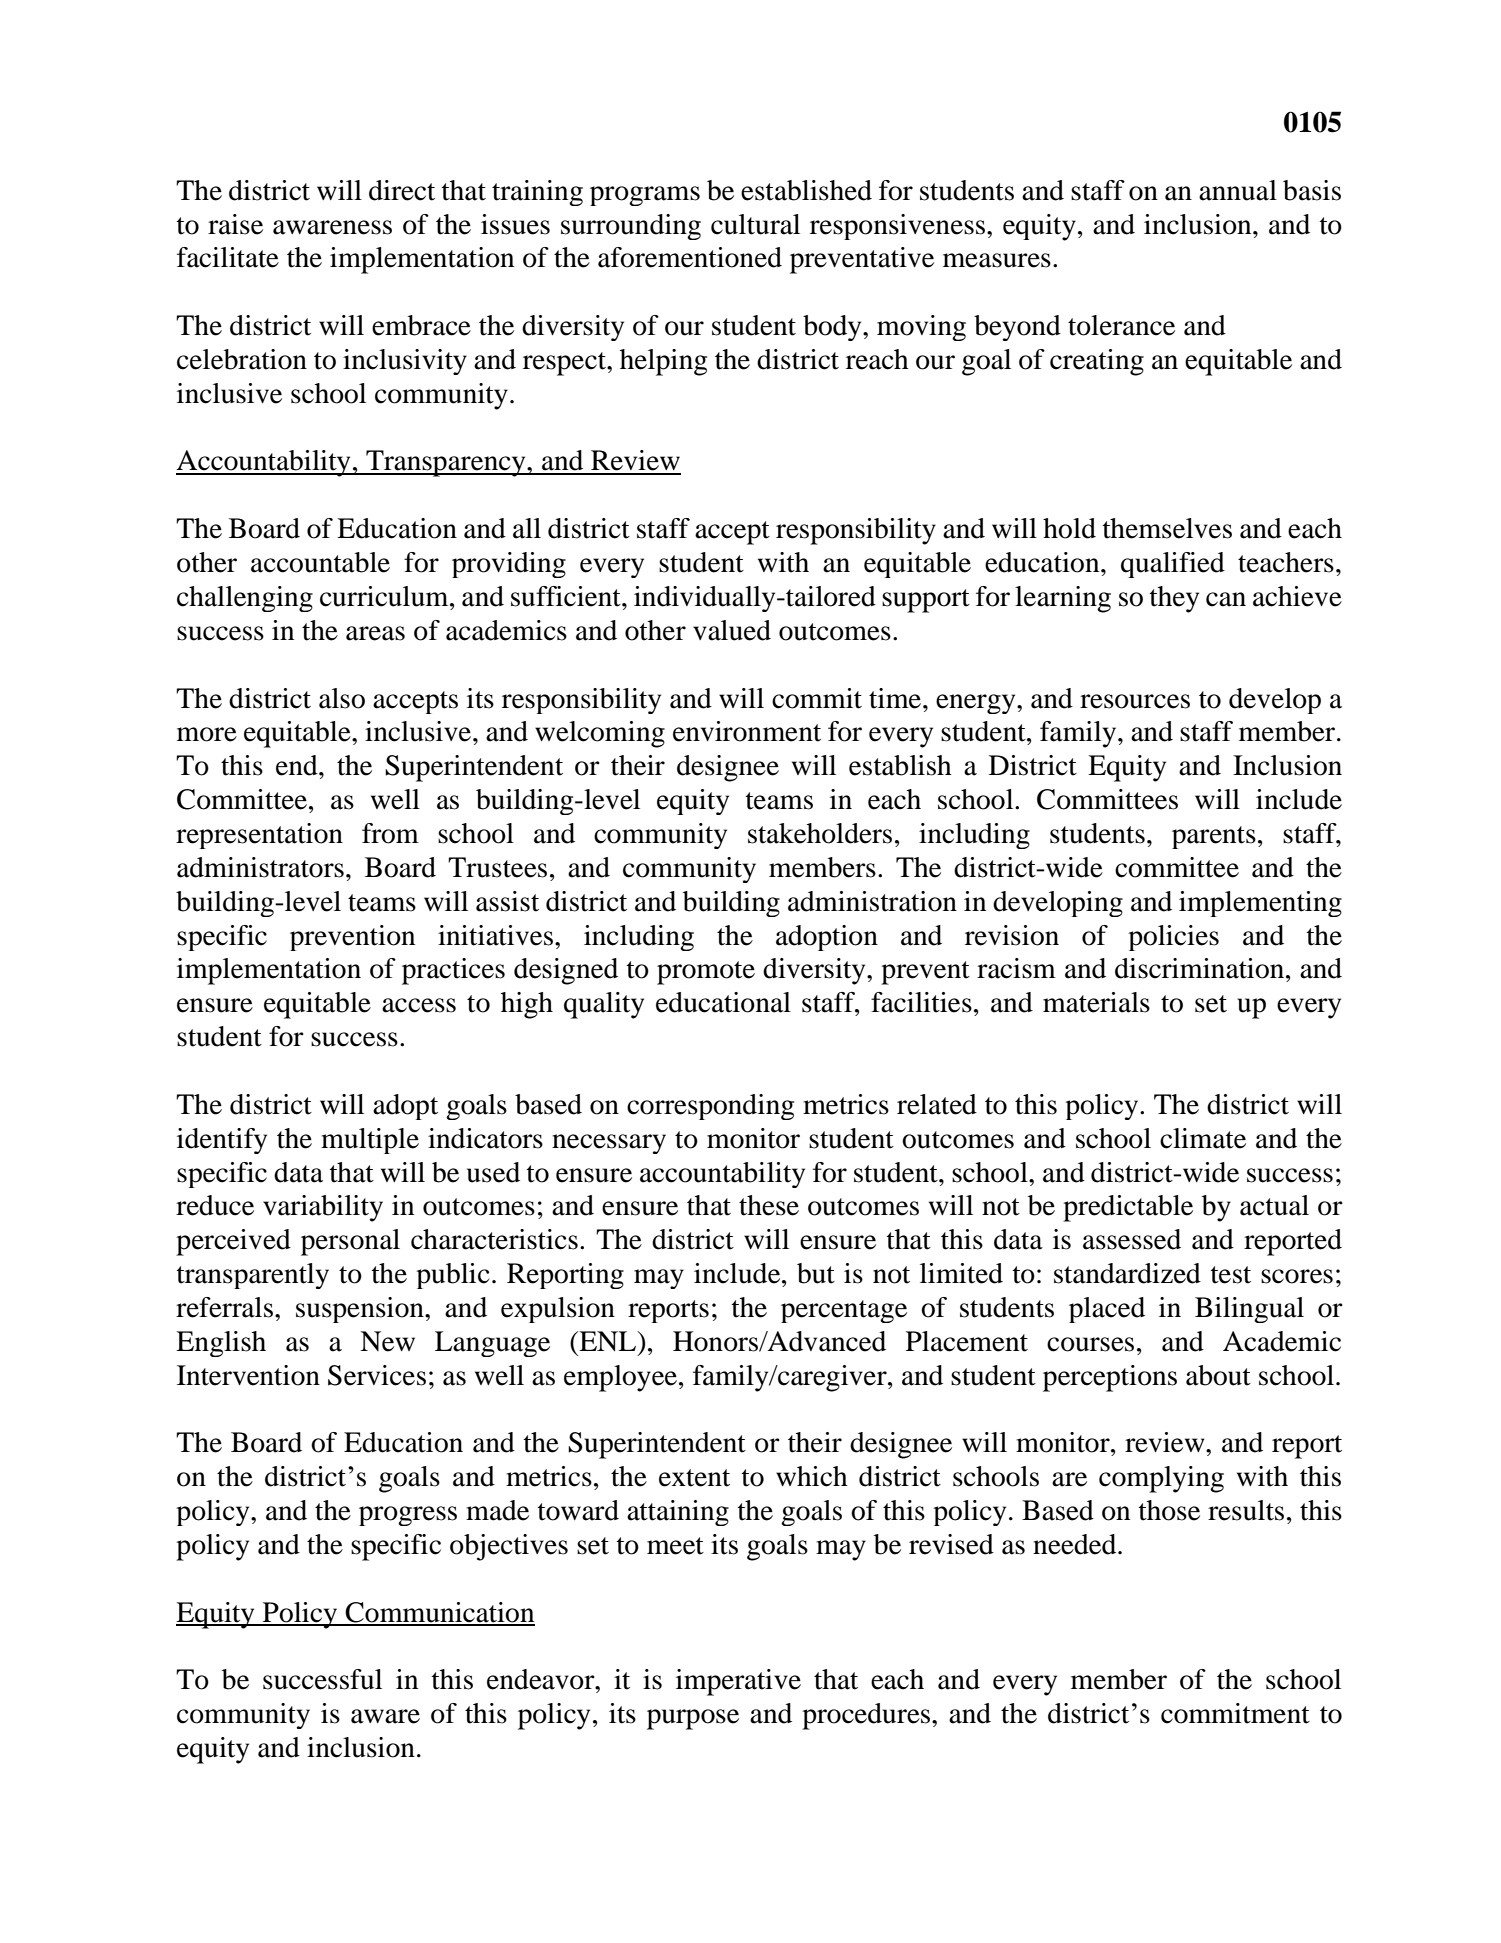 The image size is (1501, 1943). What do you see at coordinates (320, 562) in the page?
I see `accountable` at bounding box center [320, 562].
